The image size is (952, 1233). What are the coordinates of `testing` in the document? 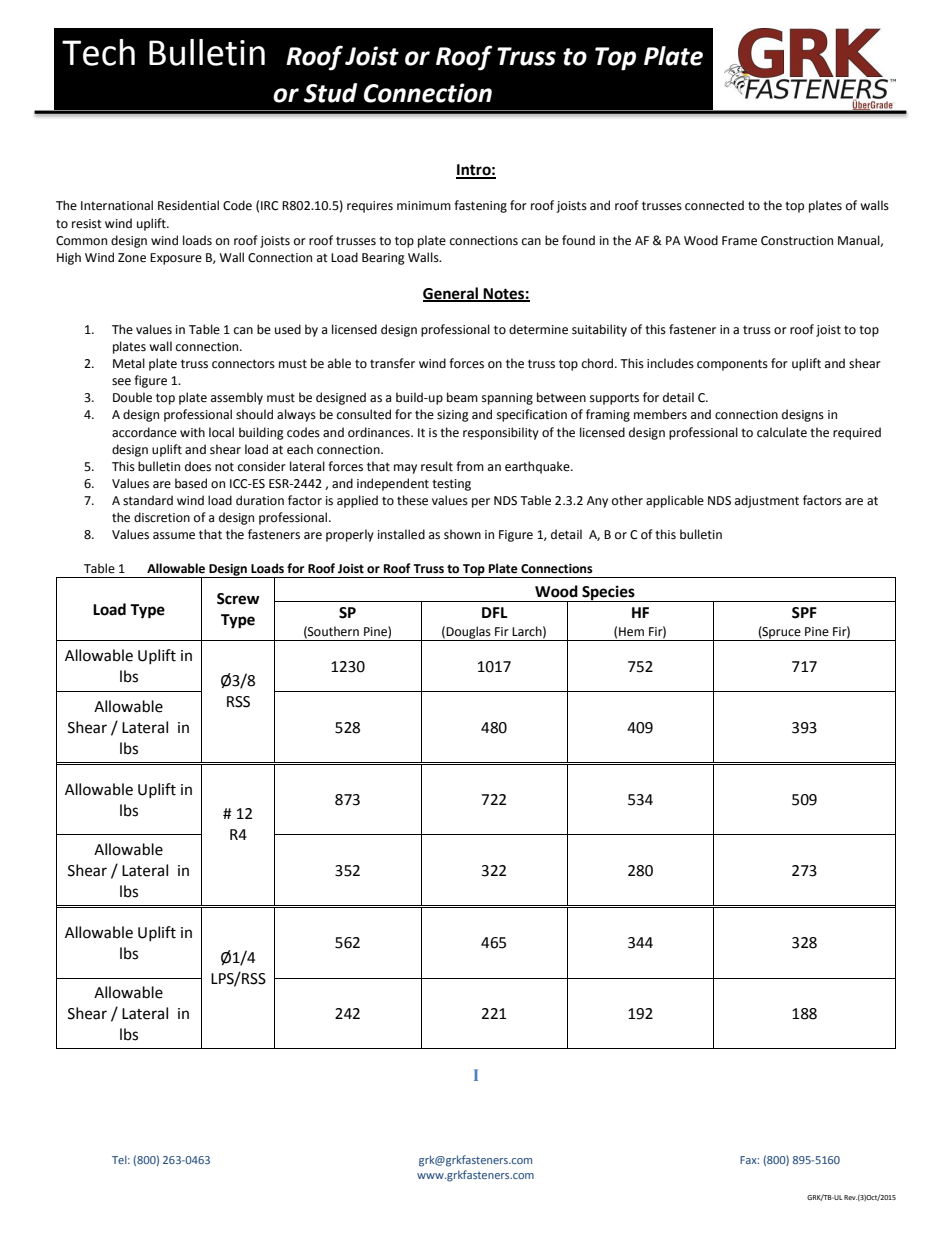 It's located at (451, 485).
